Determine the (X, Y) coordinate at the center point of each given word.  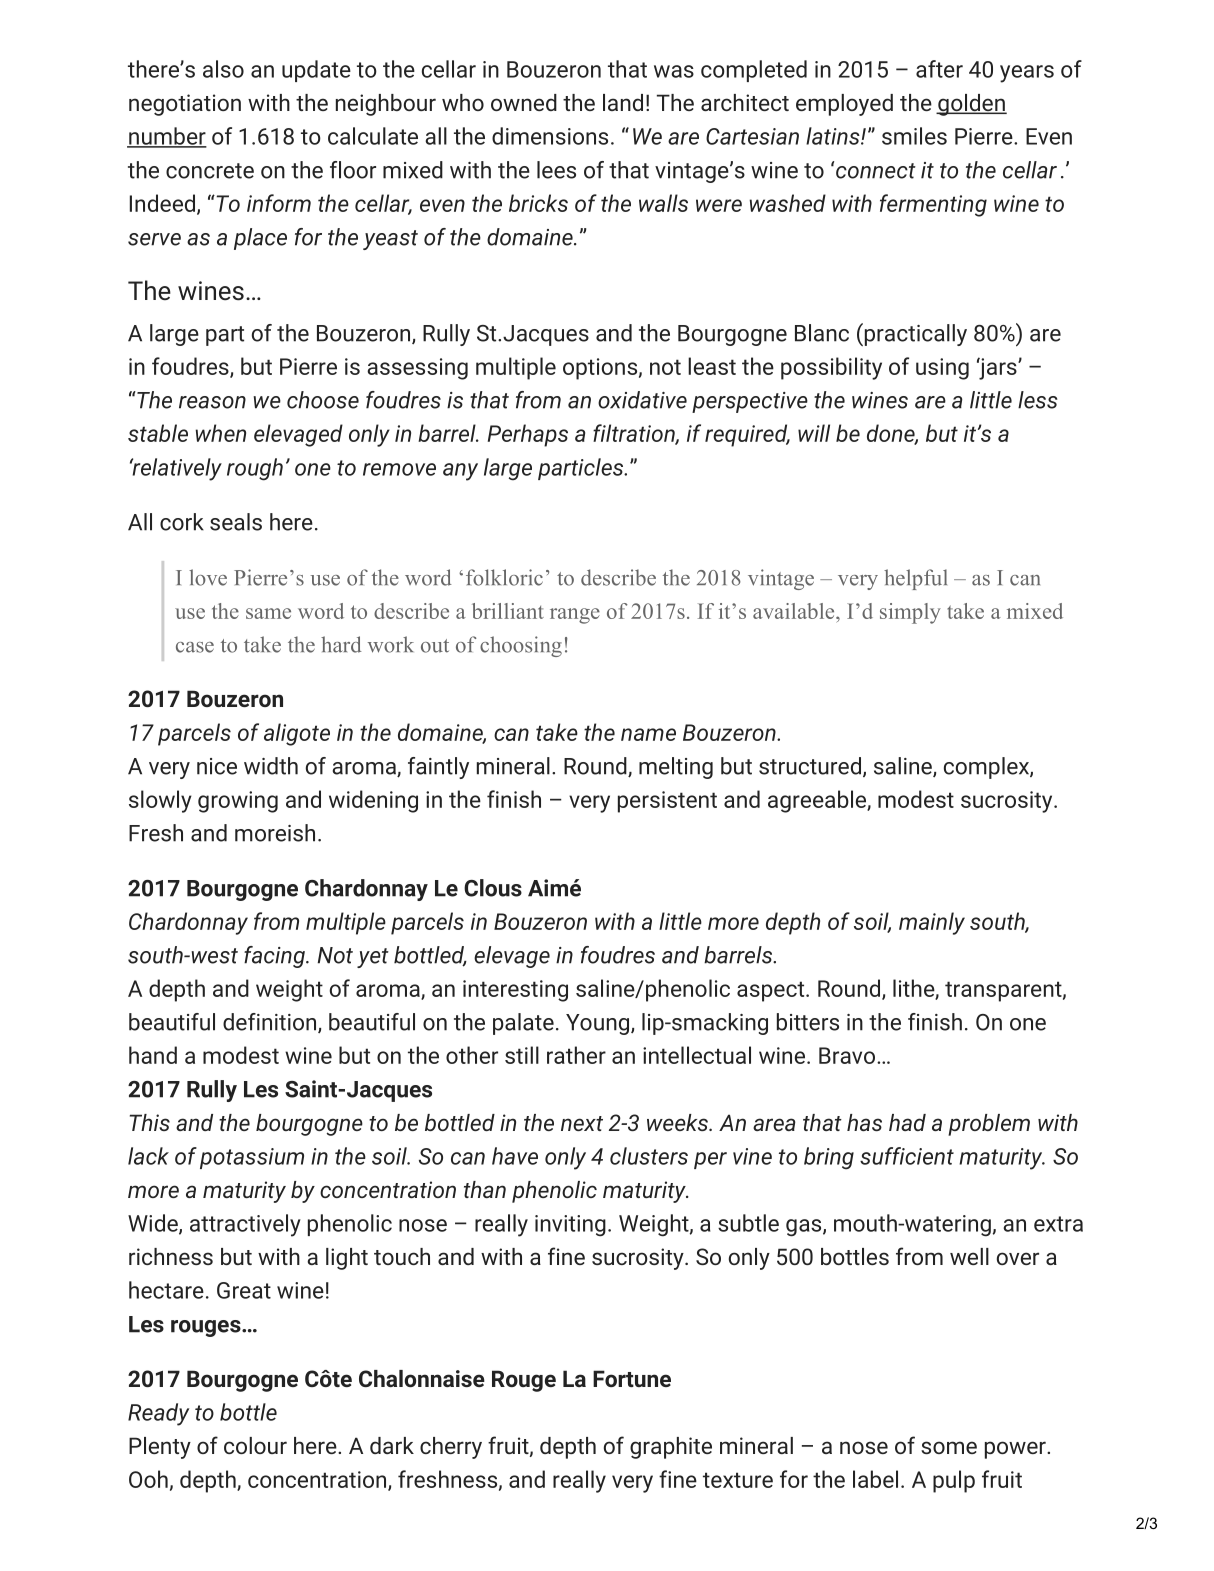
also (223, 69)
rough (255, 469)
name (648, 734)
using (942, 369)
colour (255, 1445)
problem (989, 1125)
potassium (252, 1158)
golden (971, 105)
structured (810, 766)
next (582, 1123)
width (271, 766)
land (623, 102)
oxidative (642, 400)
